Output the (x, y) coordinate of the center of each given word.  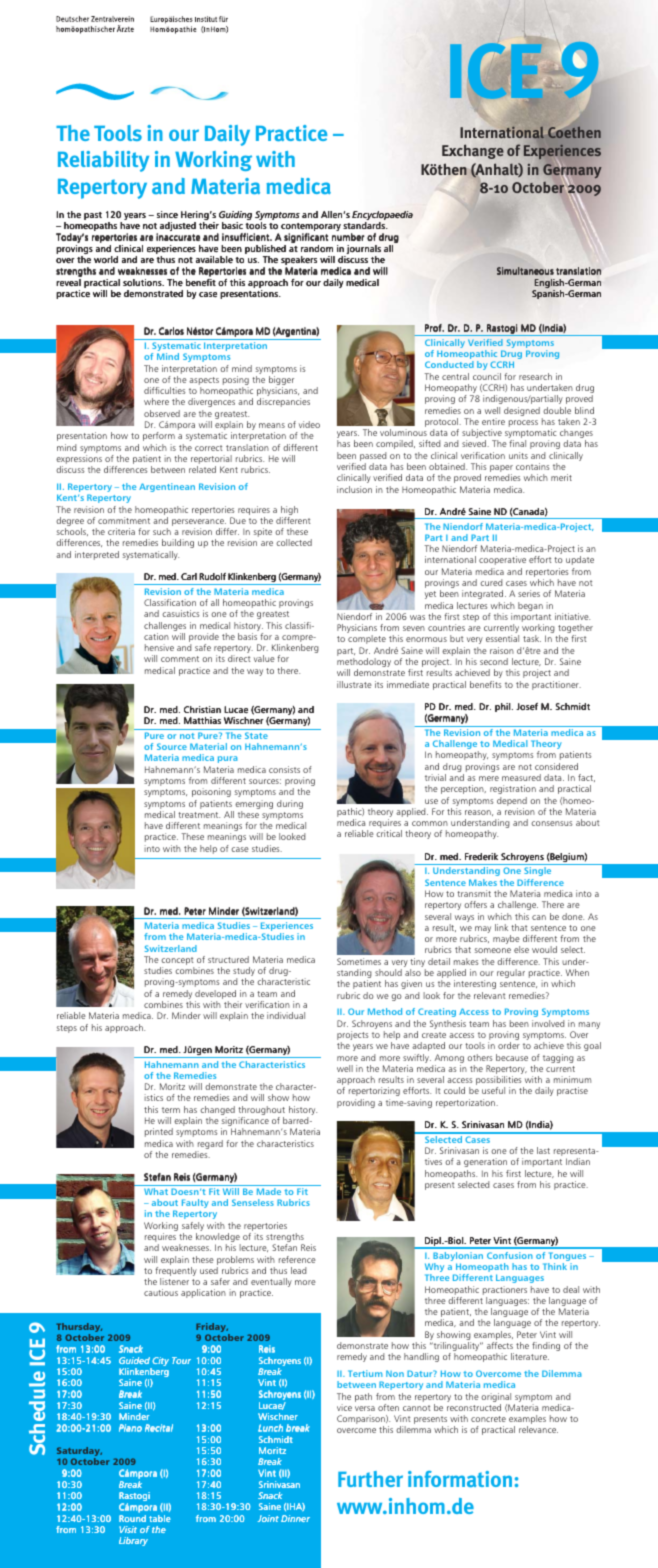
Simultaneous (525, 271)
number (348, 237)
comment (180, 659)
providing (356, 1103)
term (171, 1110)
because (512, 1057)
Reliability (103, 161)
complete (367, 639)
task (532, 638)
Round (132, 1518)
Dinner (295, 1518)
